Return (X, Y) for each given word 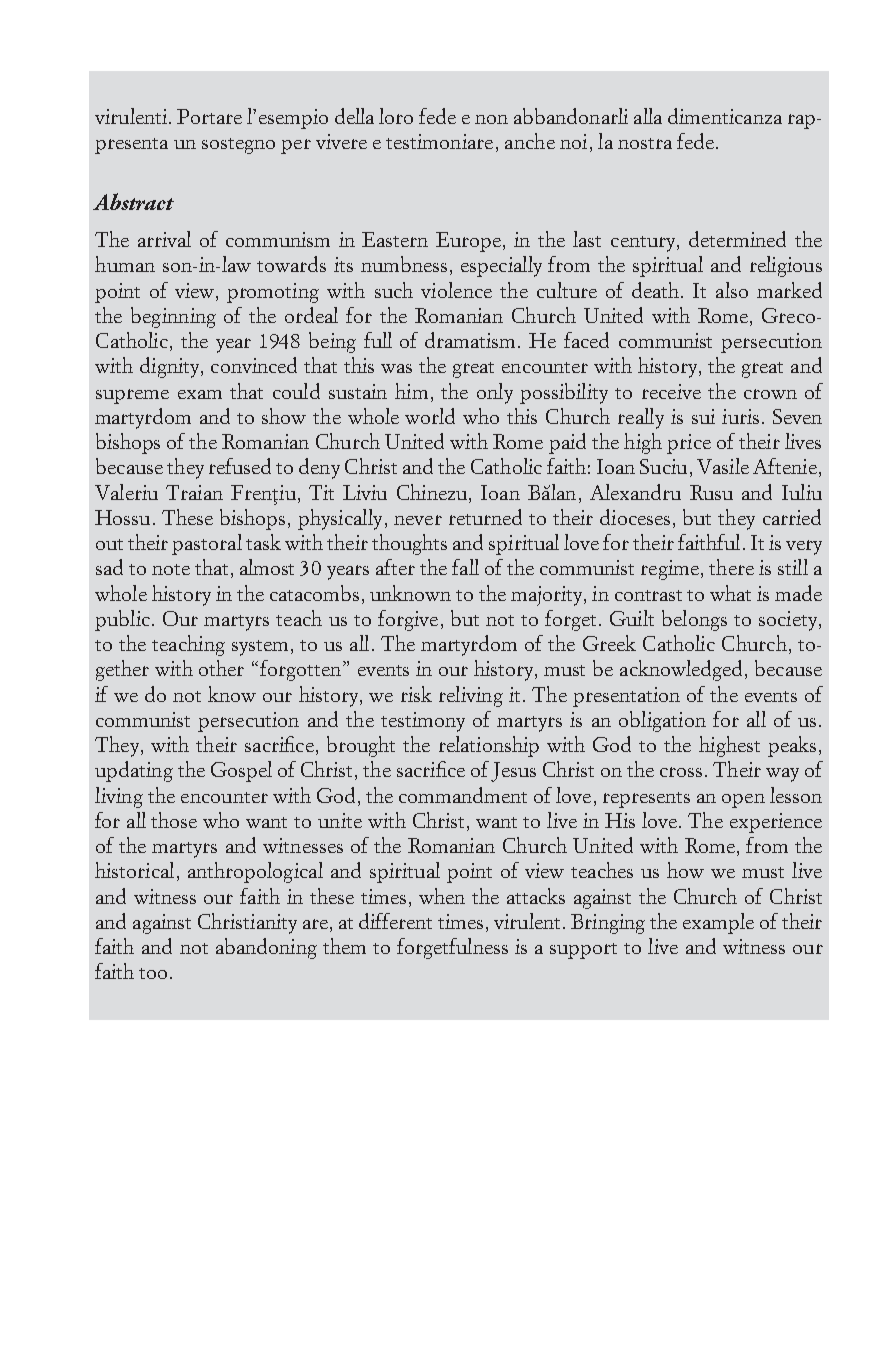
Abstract (133, 201)
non (491, 119)
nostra (645, 143)
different (395, 921)
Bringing (608, 924)
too (153, 973)
